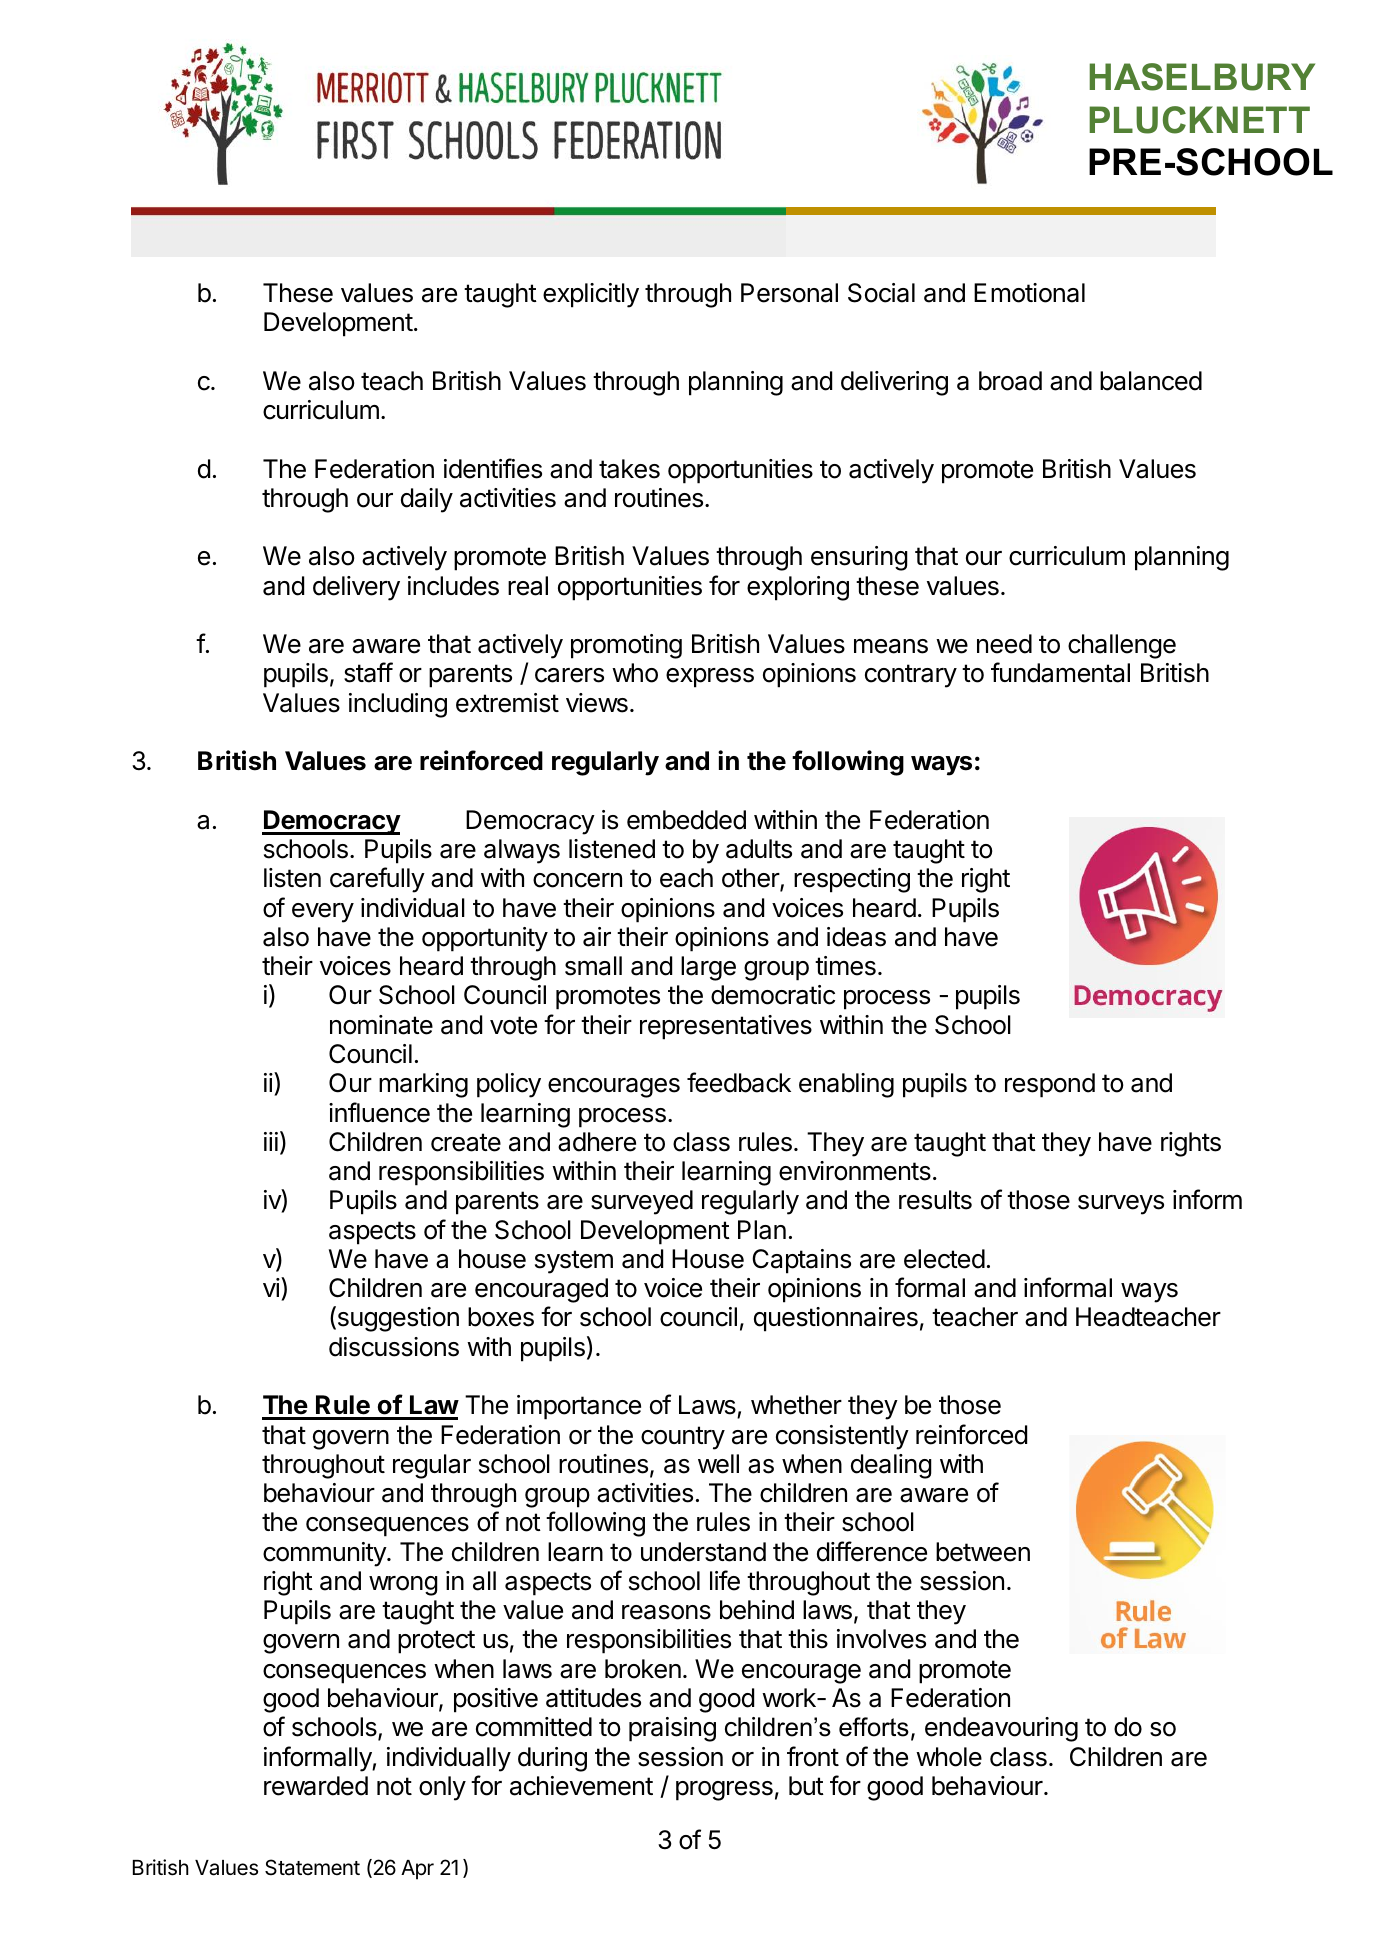  I want to click on Apr, so click(417, 1870).
